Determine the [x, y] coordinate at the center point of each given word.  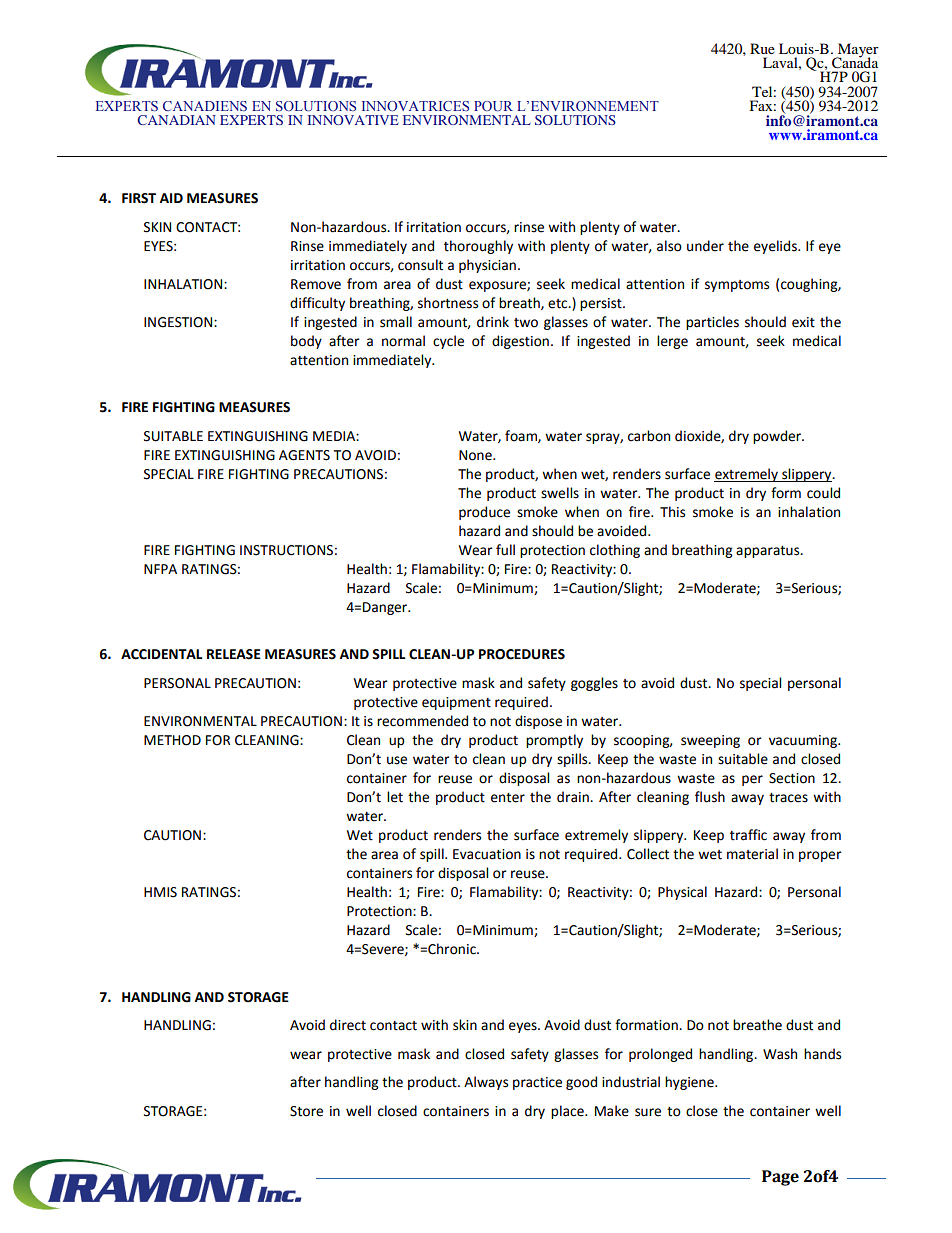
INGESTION [179, 322]
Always [486, 1083]
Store [306, 1111]
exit [803, 322]
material [752, 854]
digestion [520, 342]
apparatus [769, 552]
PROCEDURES [522, 654]
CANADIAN [177, 120]
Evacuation [487, 854]
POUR [493, 106]
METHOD [172, 740]
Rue [762, 48]
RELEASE [234, 654]
